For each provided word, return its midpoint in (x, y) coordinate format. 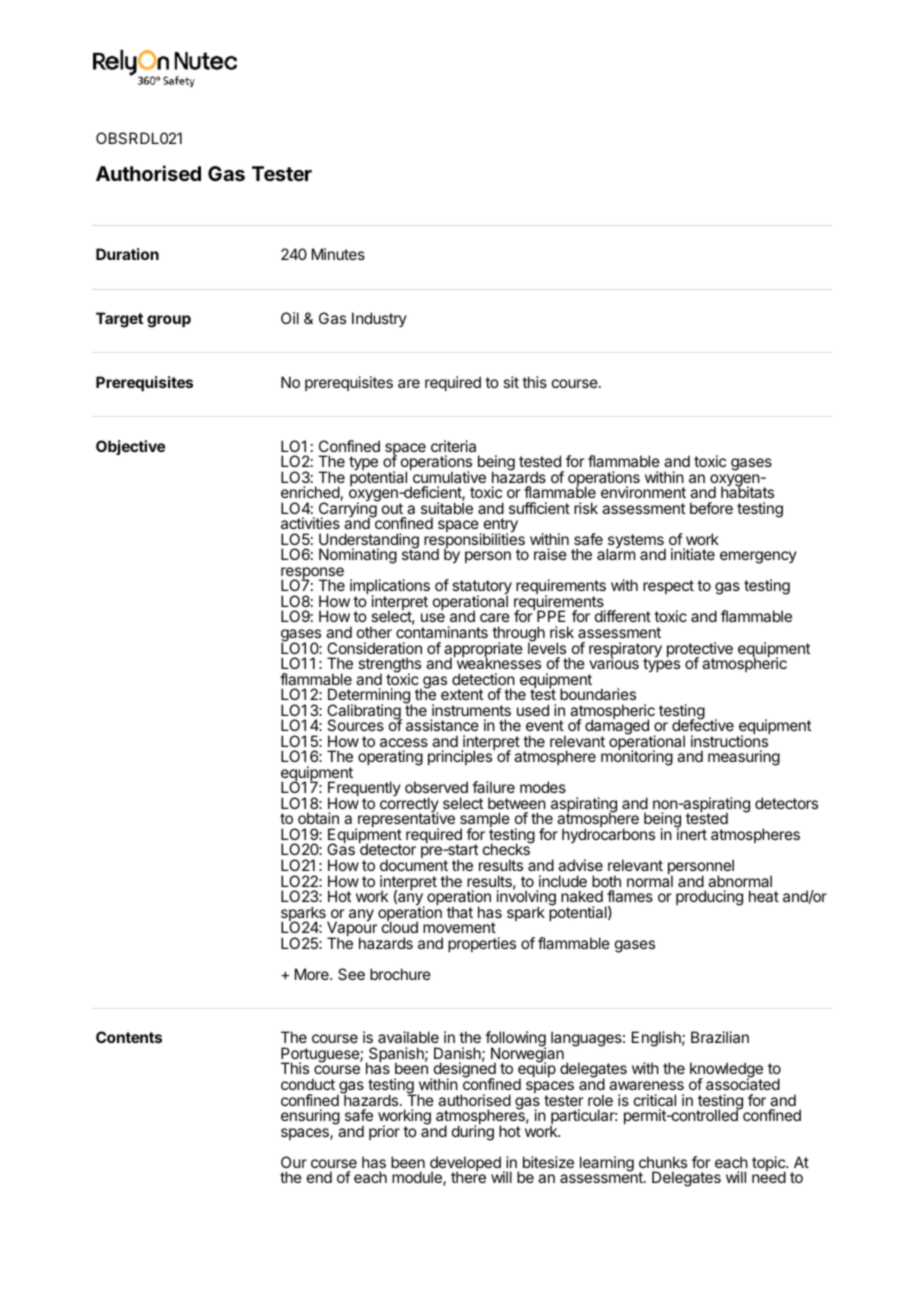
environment (643, 492)
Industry (379, 319)
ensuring (310, 1117)
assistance (442, 725)
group (169, 321)
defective (703, 724)
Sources (355, 725)
